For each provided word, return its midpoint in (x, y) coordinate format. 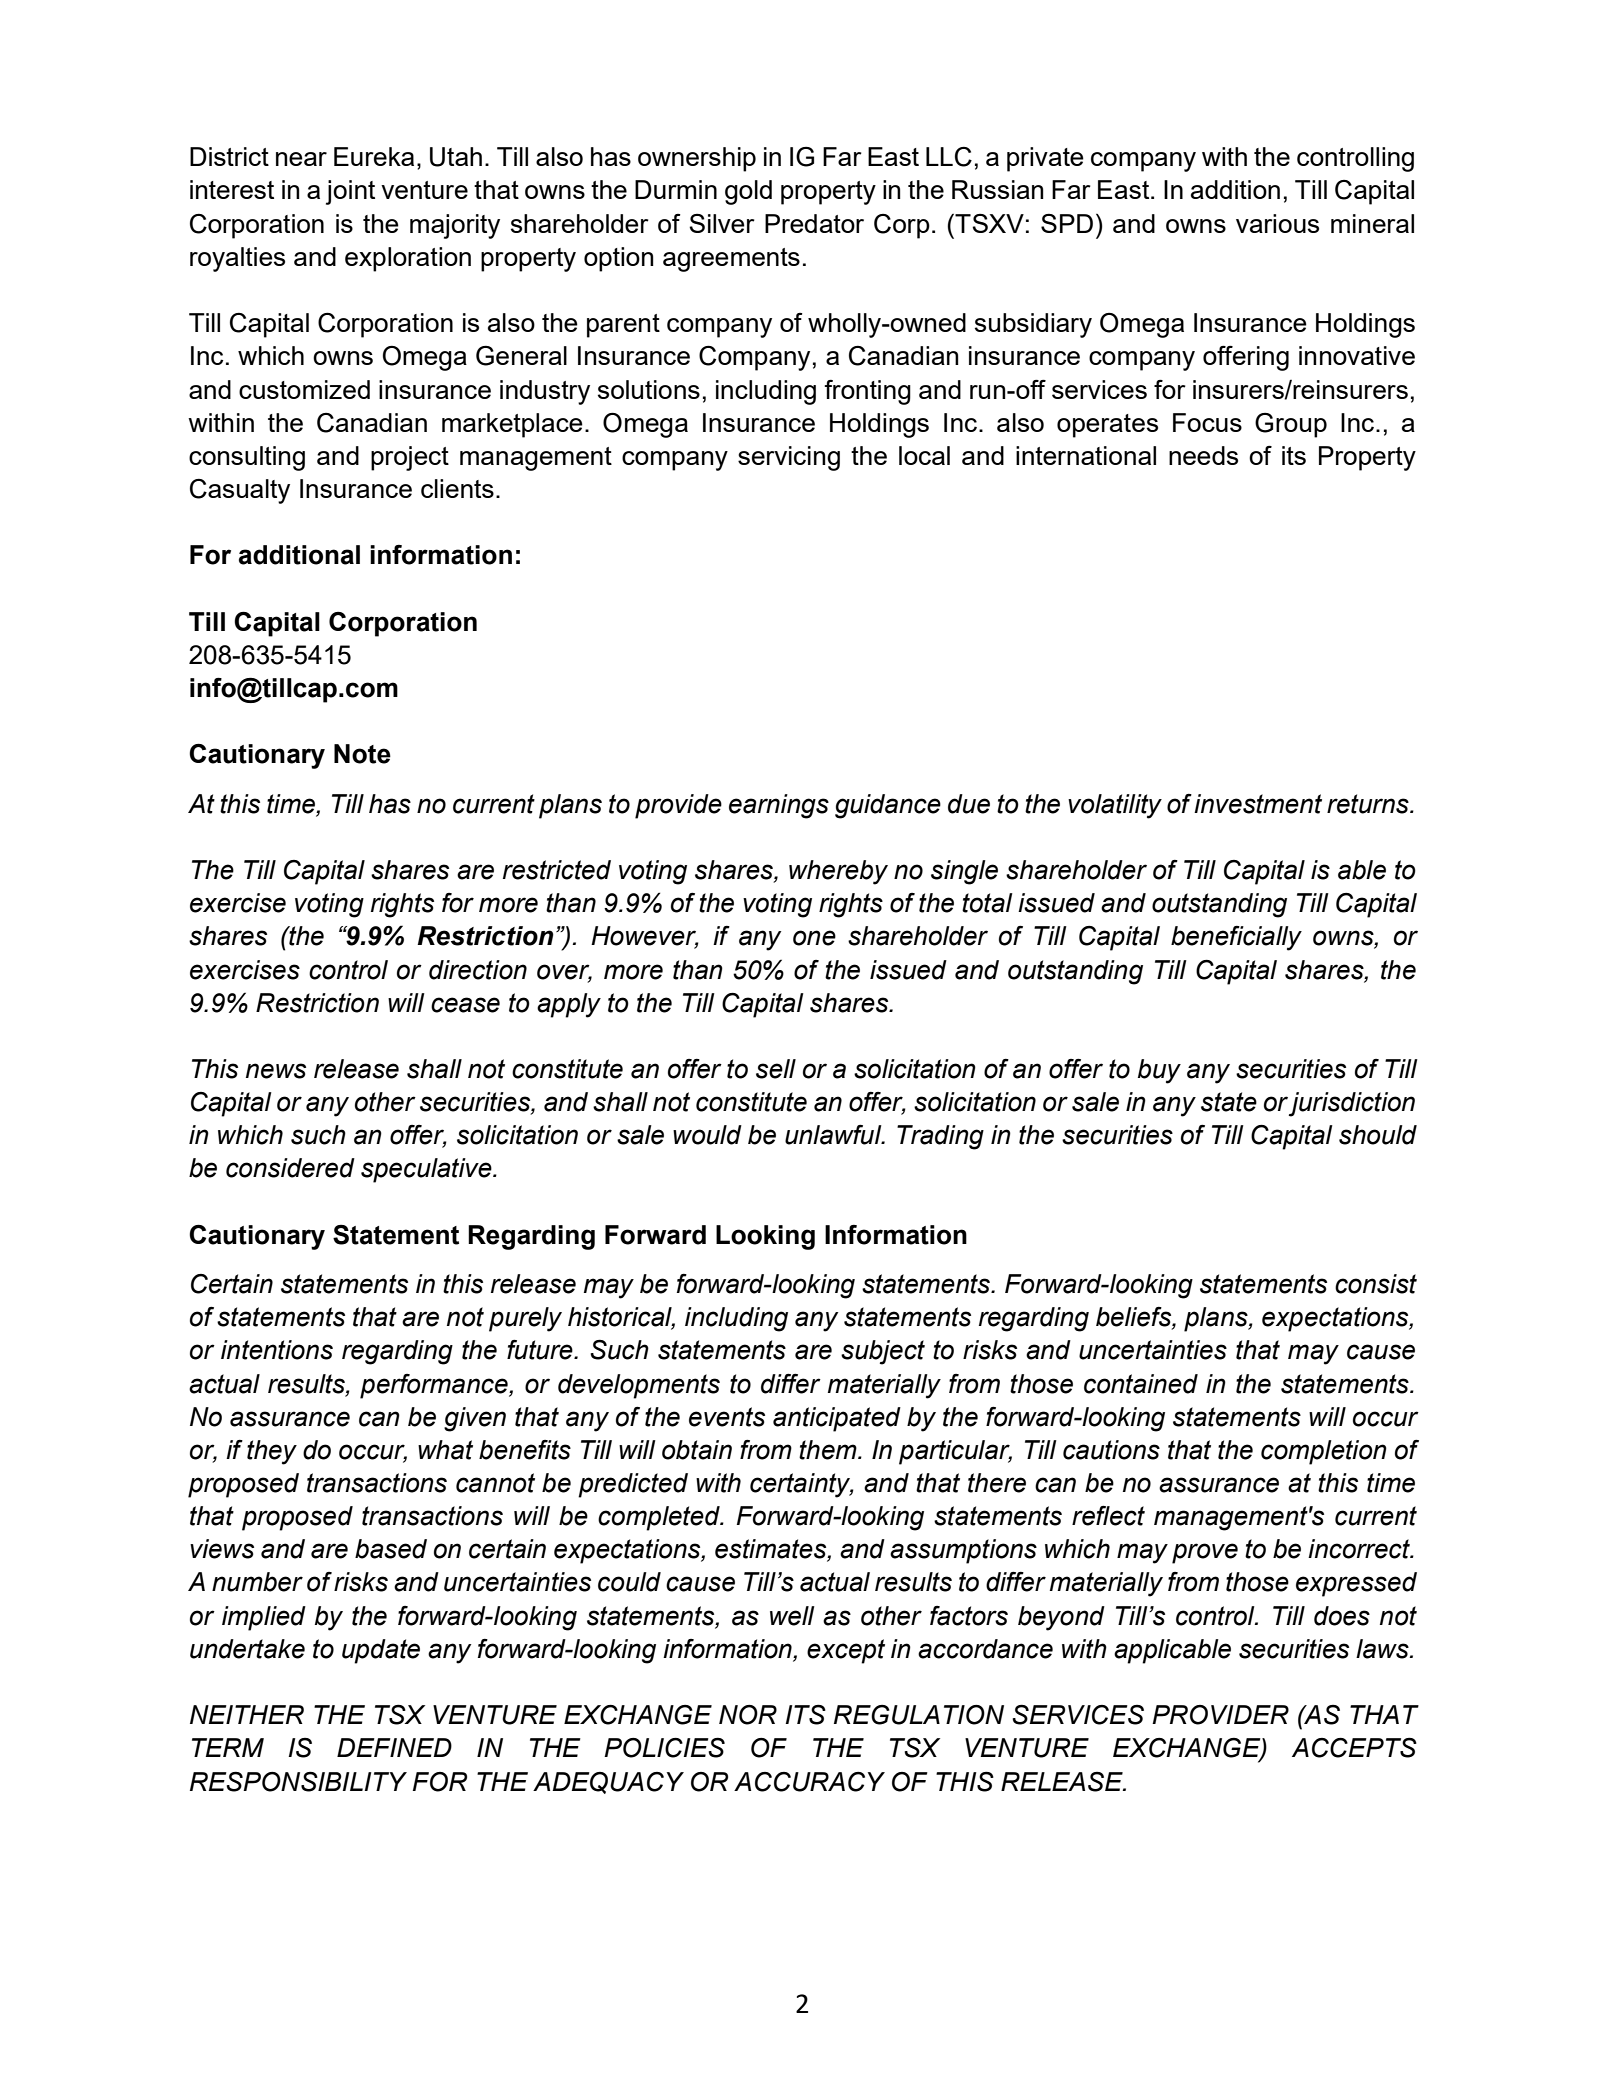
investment (1258, 804)
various (1277, 223)
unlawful (834, 1135)
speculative (427, 1170)
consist (1376, 1284)
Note (362, 754)
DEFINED (394, 1747)
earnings (779, 806)
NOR (748, 1715)
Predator (814, 223)
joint (350, 192)
